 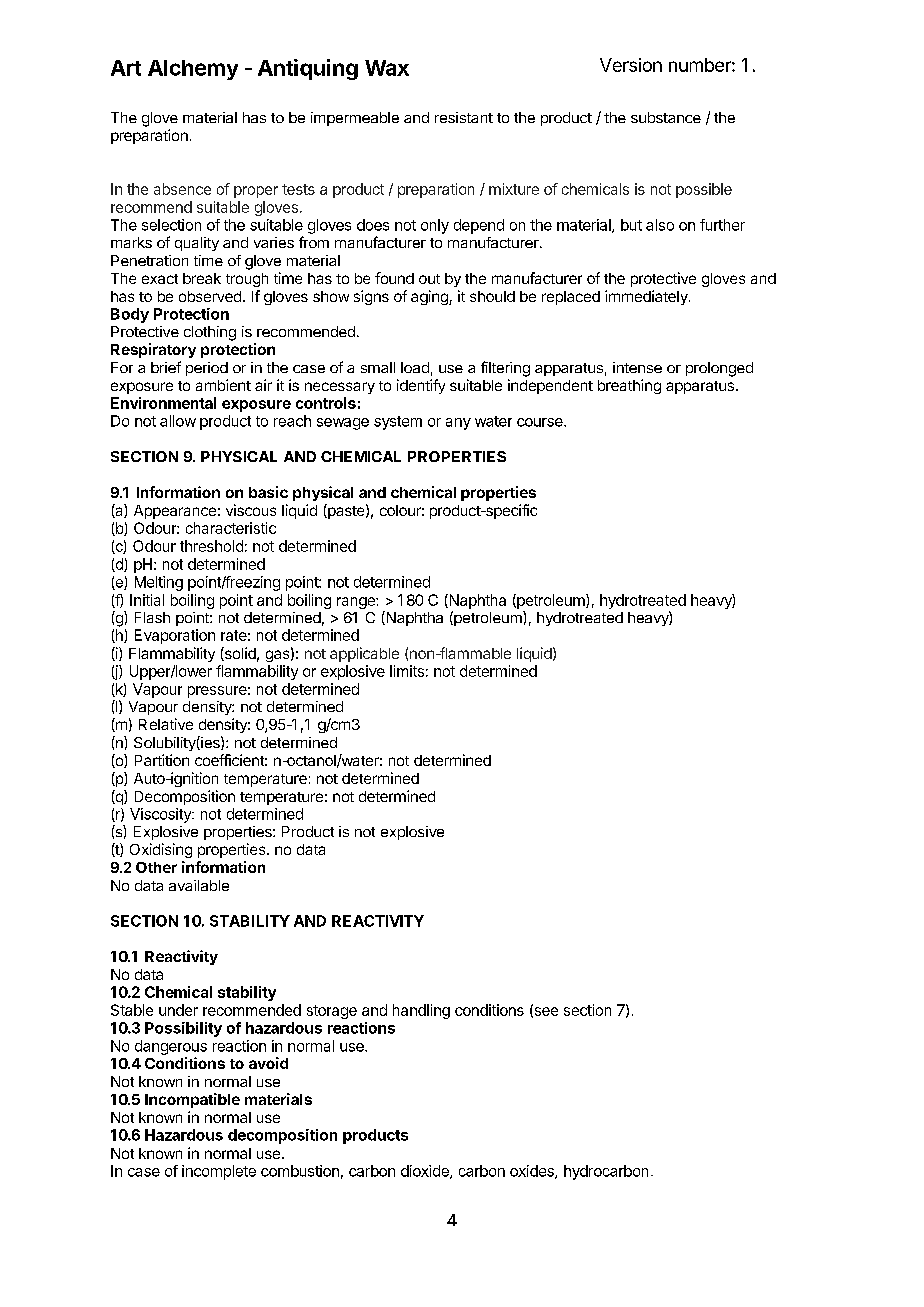 What do you see at coordinates (175, 636) in the page?
I see `Evaporation` at bounding box center [175, 636].
